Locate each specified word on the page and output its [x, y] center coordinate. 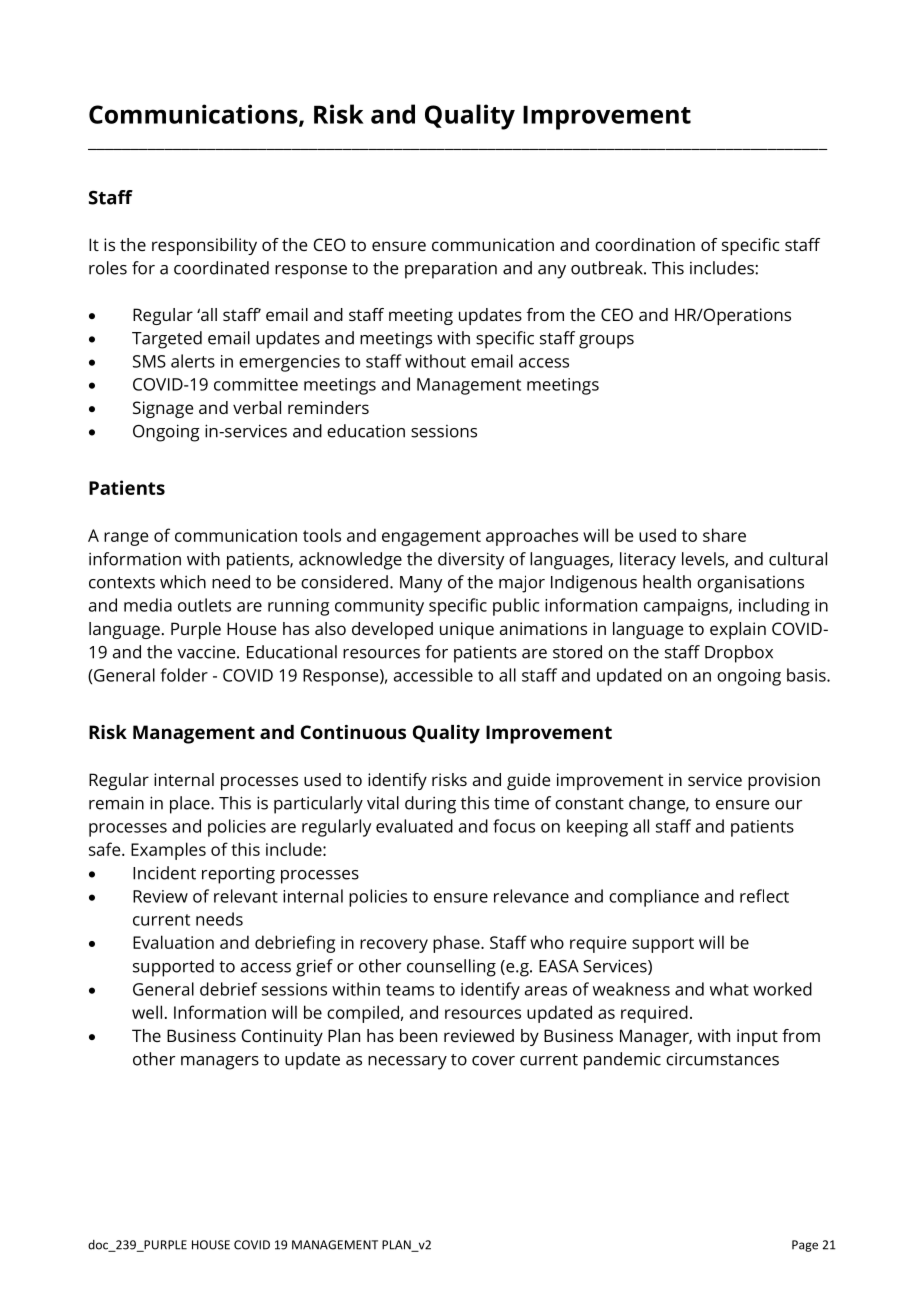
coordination [645, 244]
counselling [451, 968]
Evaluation [173, 942]
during [430, 805]
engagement [431, 538]
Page [805, 1246]
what [729, 989]
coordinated [221, 268]
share [724, 535]
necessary [407, 1063]
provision [784, 781]
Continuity [282, 1037]
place [191, 805]
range [126, 539]
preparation [451, 270]
